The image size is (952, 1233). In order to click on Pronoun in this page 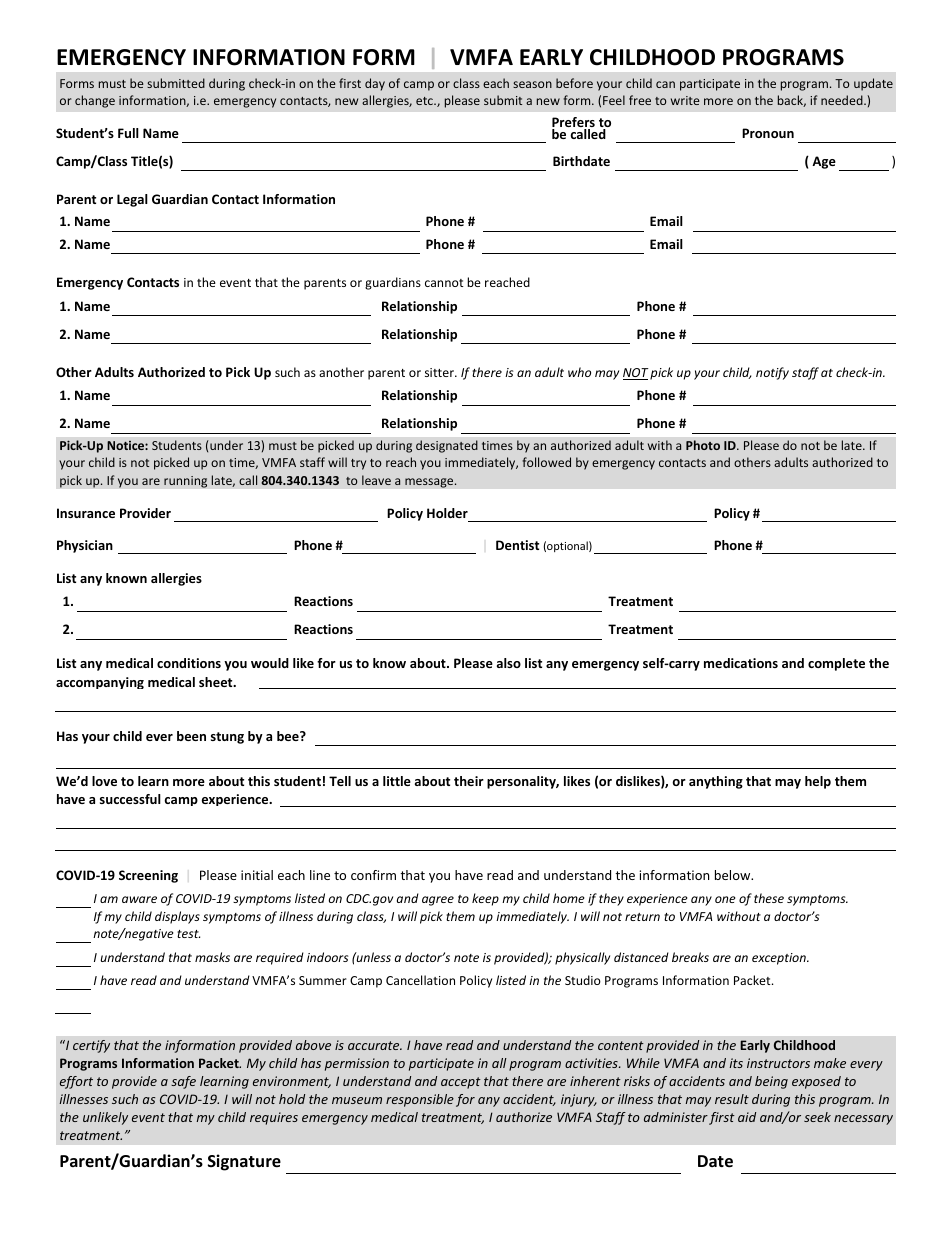, I will do `click(768, 133)`.
